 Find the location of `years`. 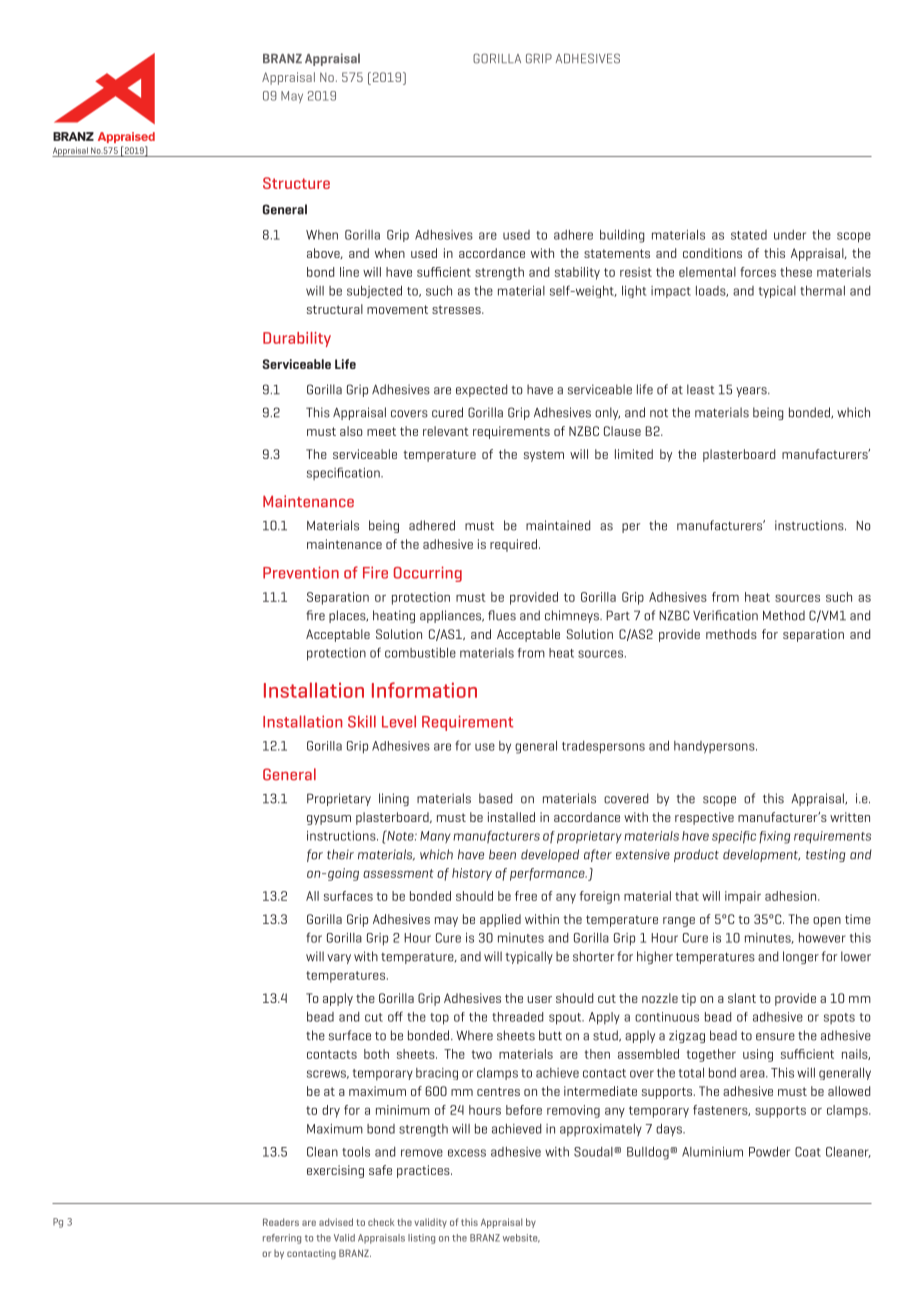

years is located at coordinates (752, 392).
